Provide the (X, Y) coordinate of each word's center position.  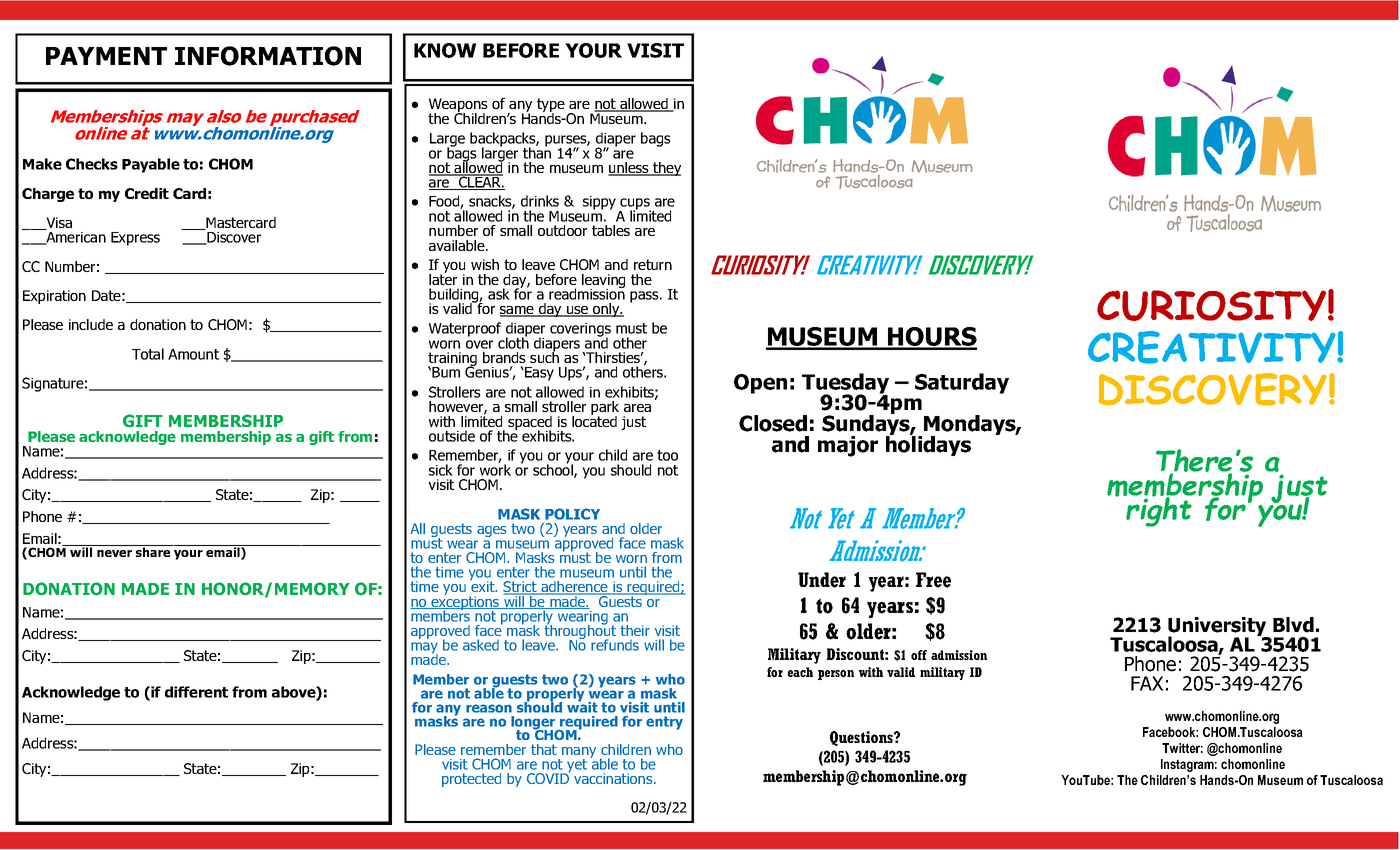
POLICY (572, 514)
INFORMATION (268, 56)
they (666, 169)
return (653, 264)
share (153, 551)
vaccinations (614, 778)
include (91, 324)
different (196, 692)
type (551, 106)
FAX (1147, 683)
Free (933, 580)
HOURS (931, 338)
